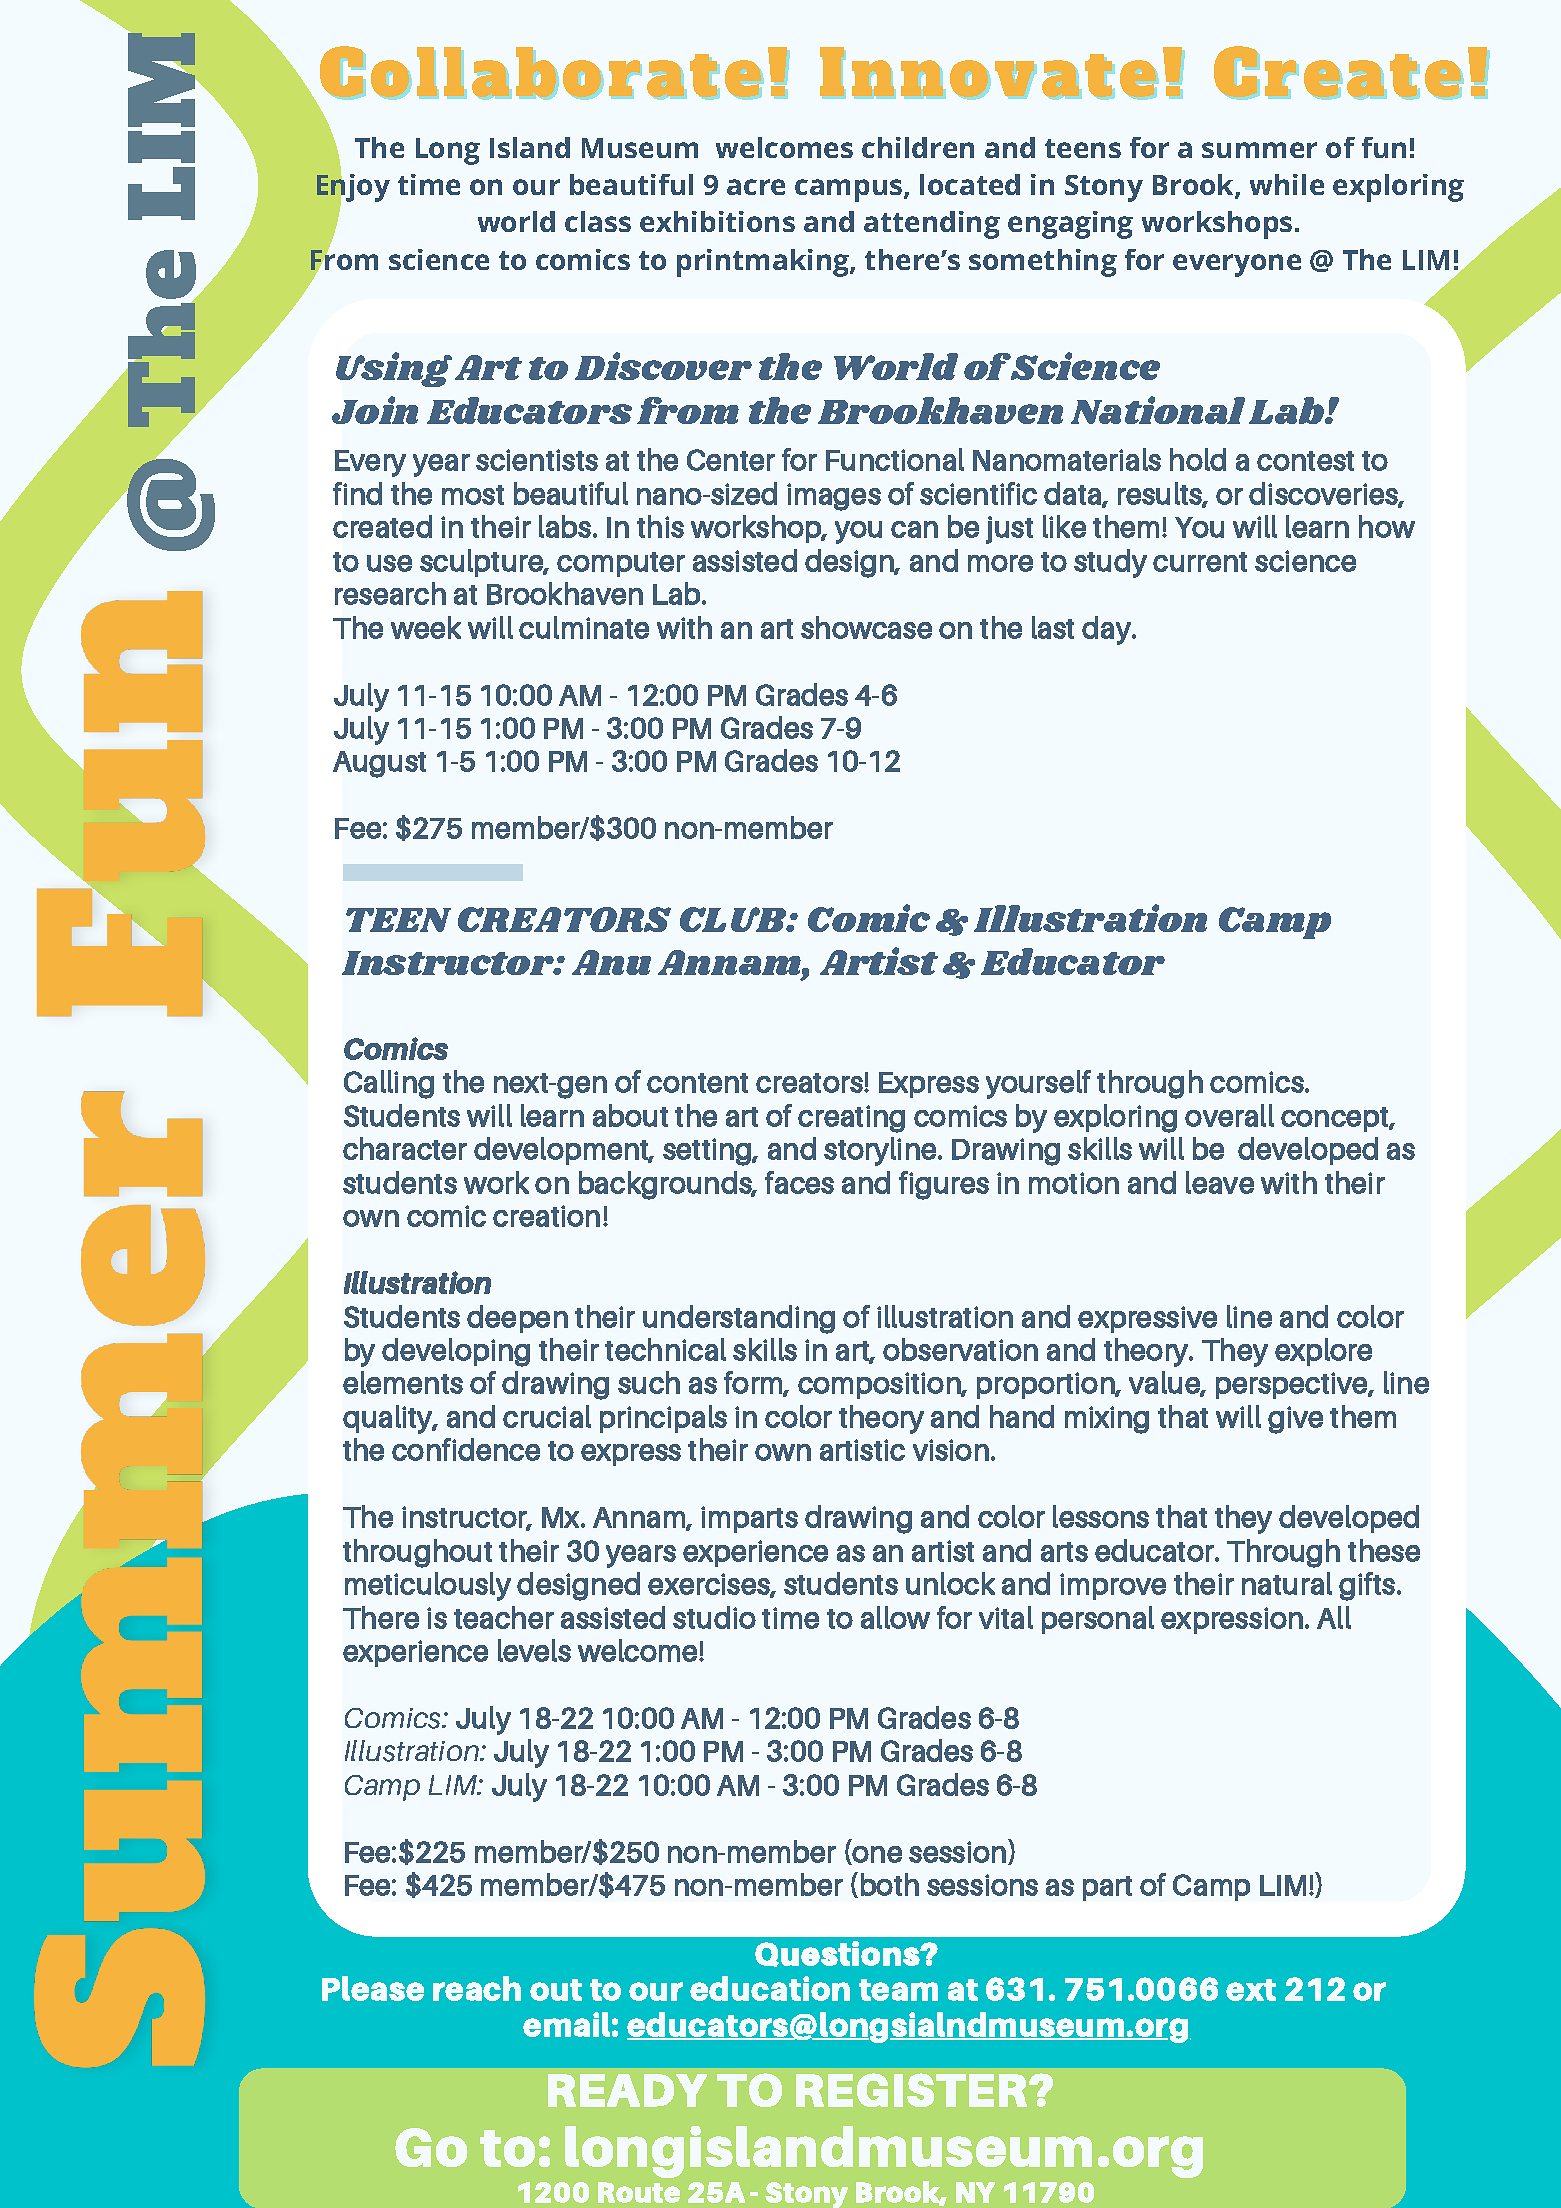 This page has width=1561, height=2208. What do you see at coordinates (477, 1988) in the page?
I see `reach` at bounding box center [477, 1988].
